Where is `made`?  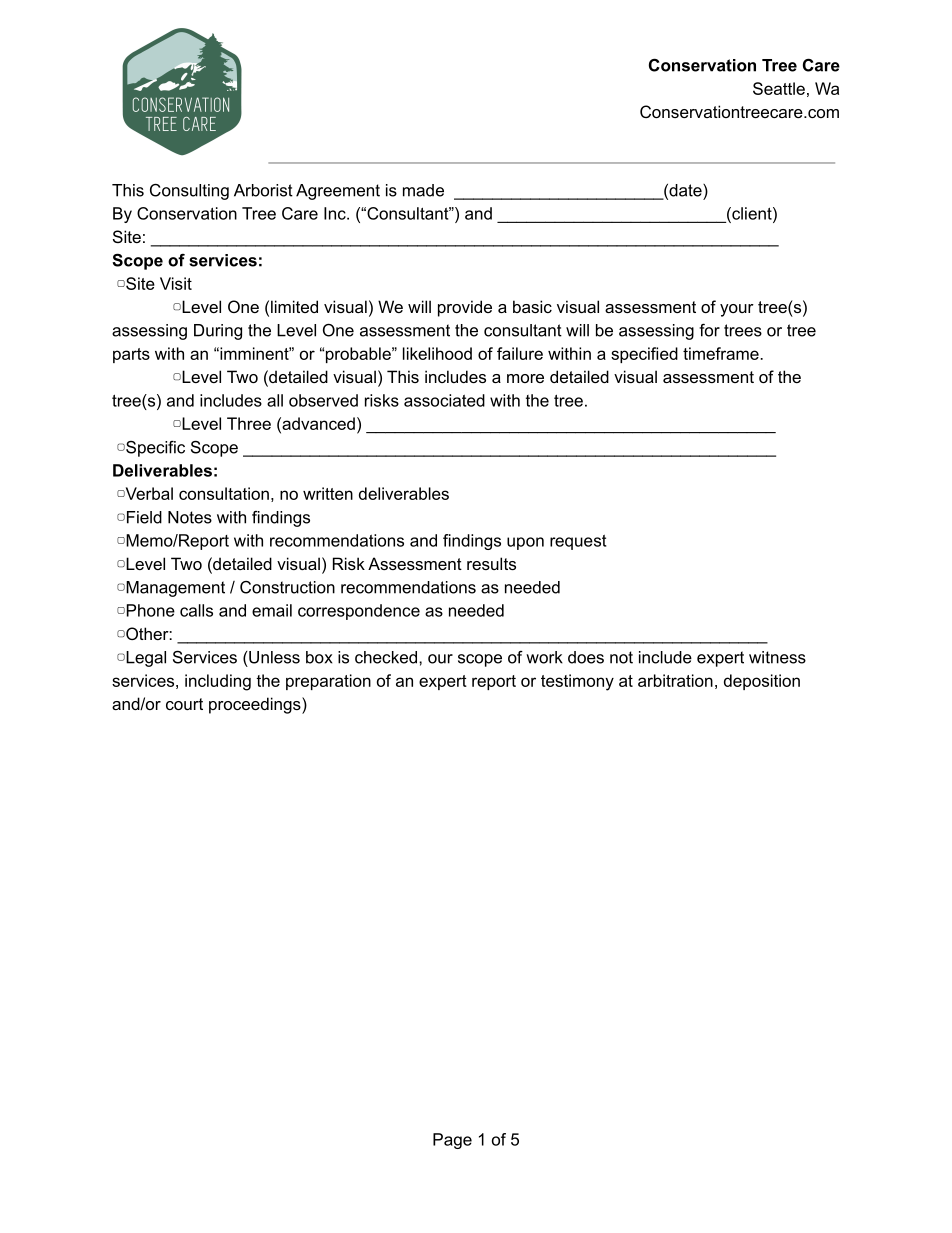
made is located at coordinates (423, 190).
